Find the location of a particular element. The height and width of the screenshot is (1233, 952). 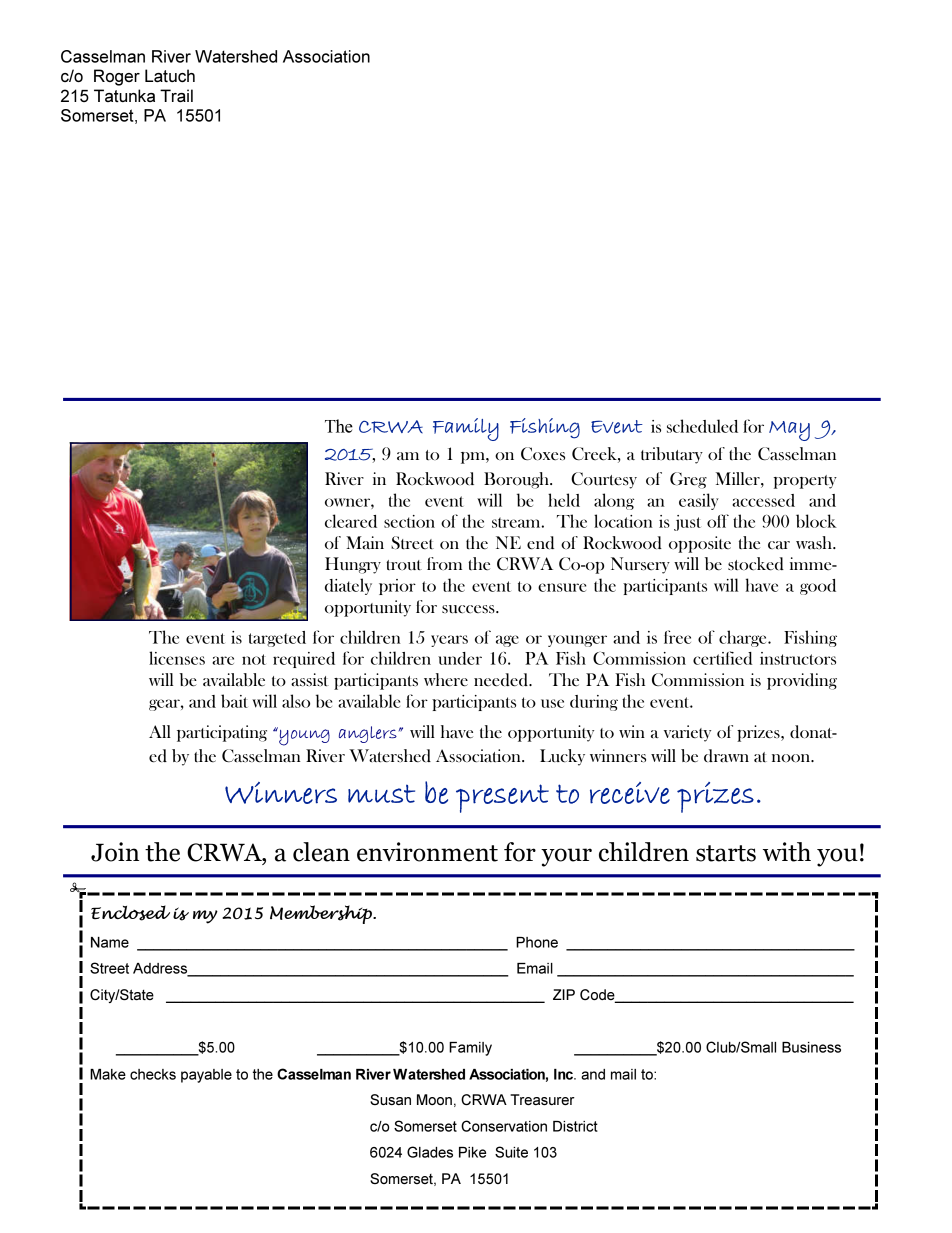

Roger is located at coordinates (117, 77).
